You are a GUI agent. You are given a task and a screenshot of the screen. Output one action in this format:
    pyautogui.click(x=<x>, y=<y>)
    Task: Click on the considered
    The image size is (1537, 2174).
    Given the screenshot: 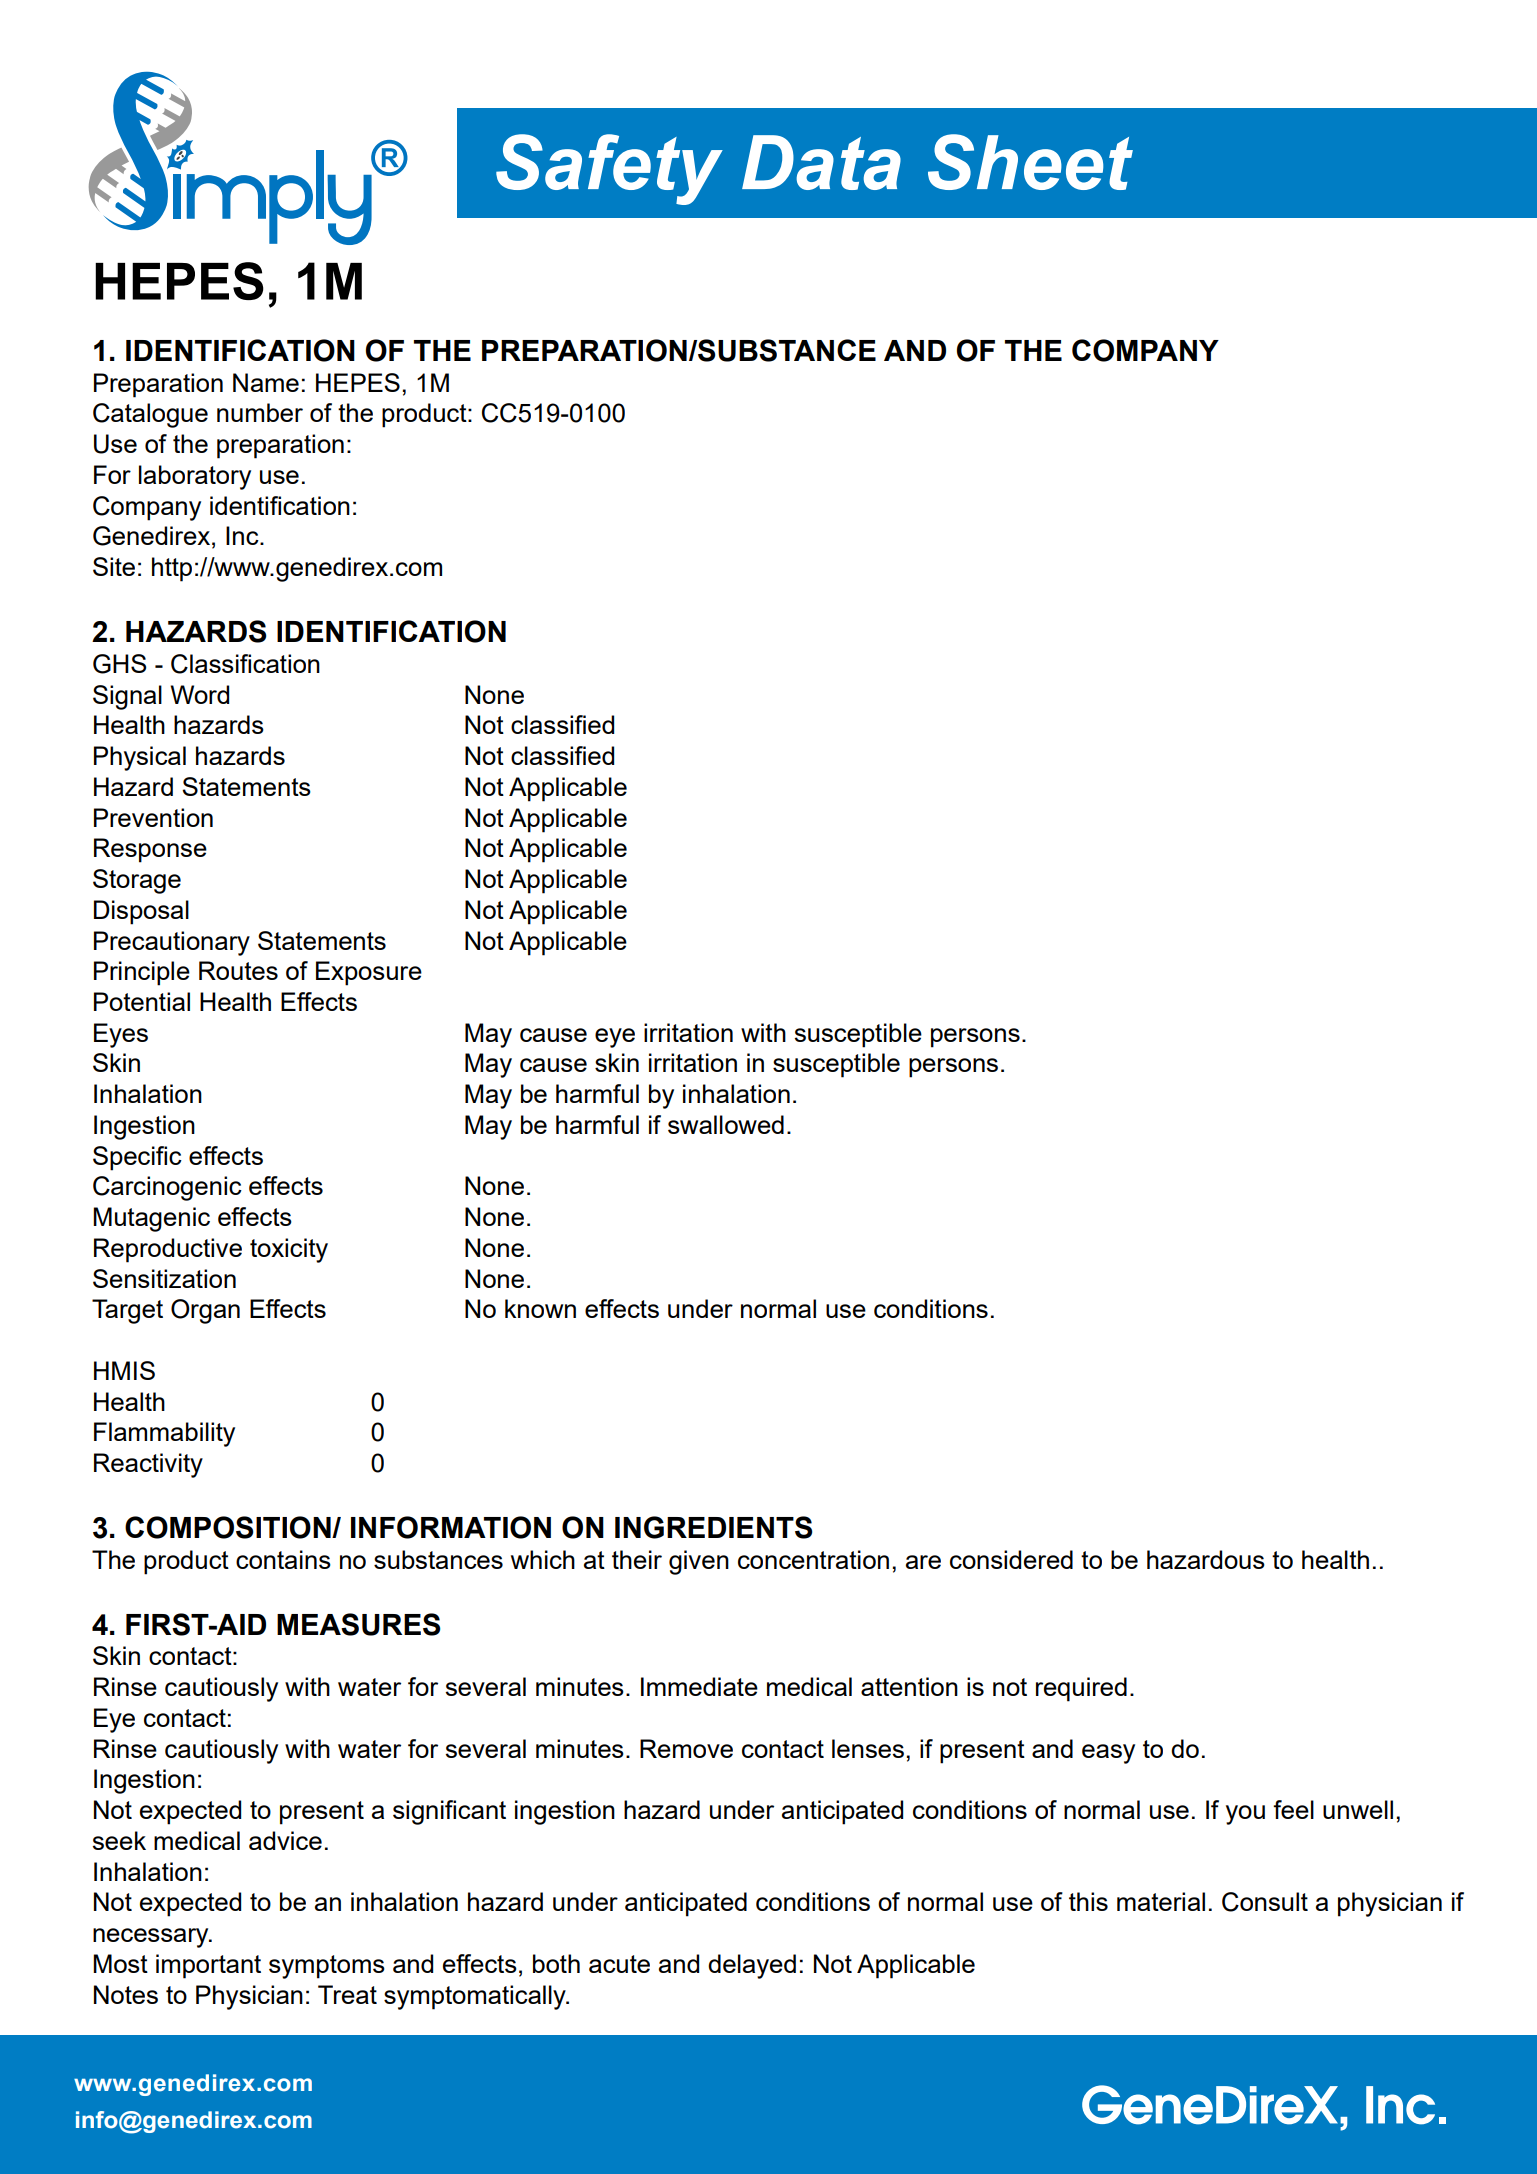 What is the action you would take?
    pyautogui.click(x=1011, y=1559)
